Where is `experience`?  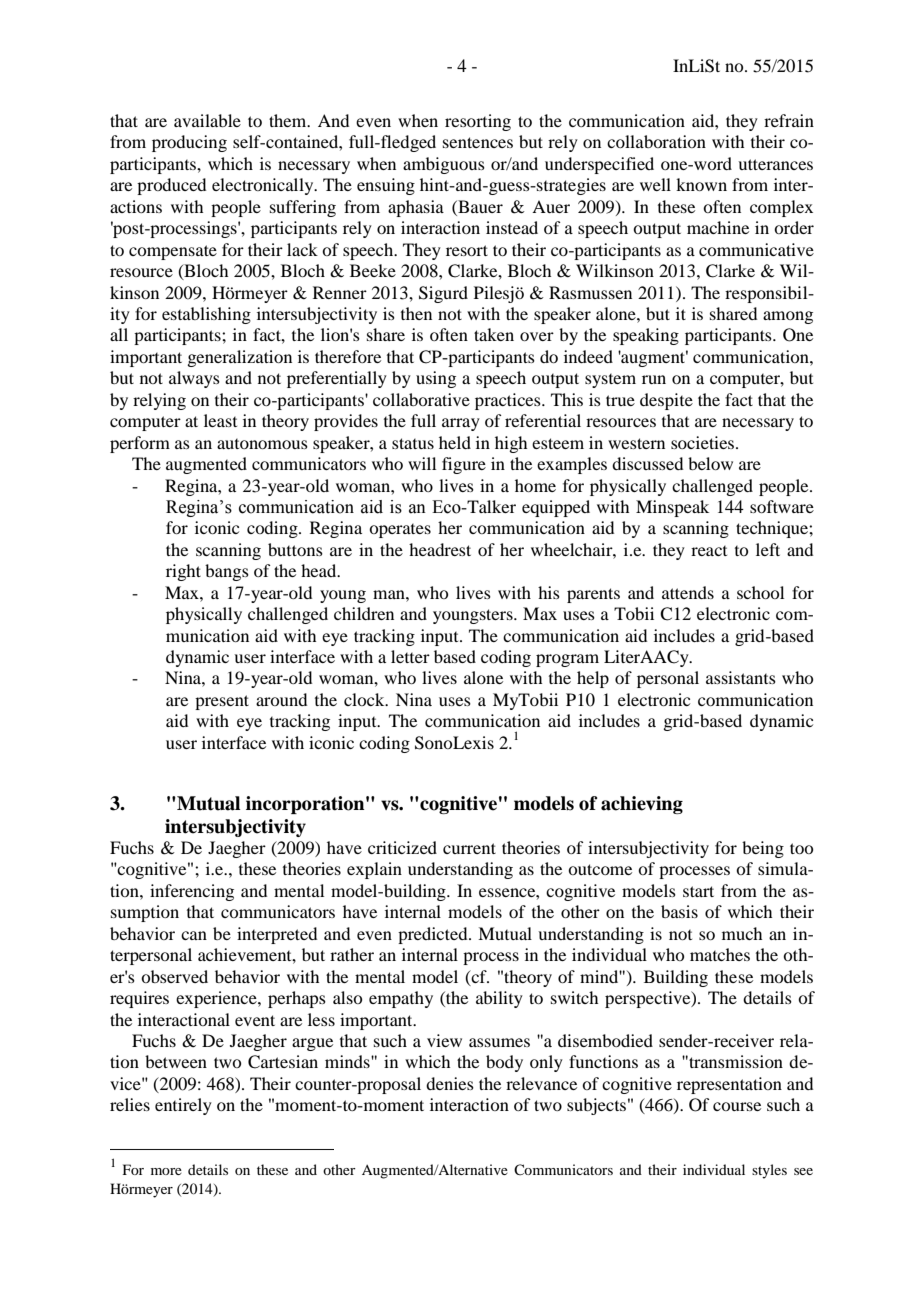 experience is located at coordinates (217, 999).
